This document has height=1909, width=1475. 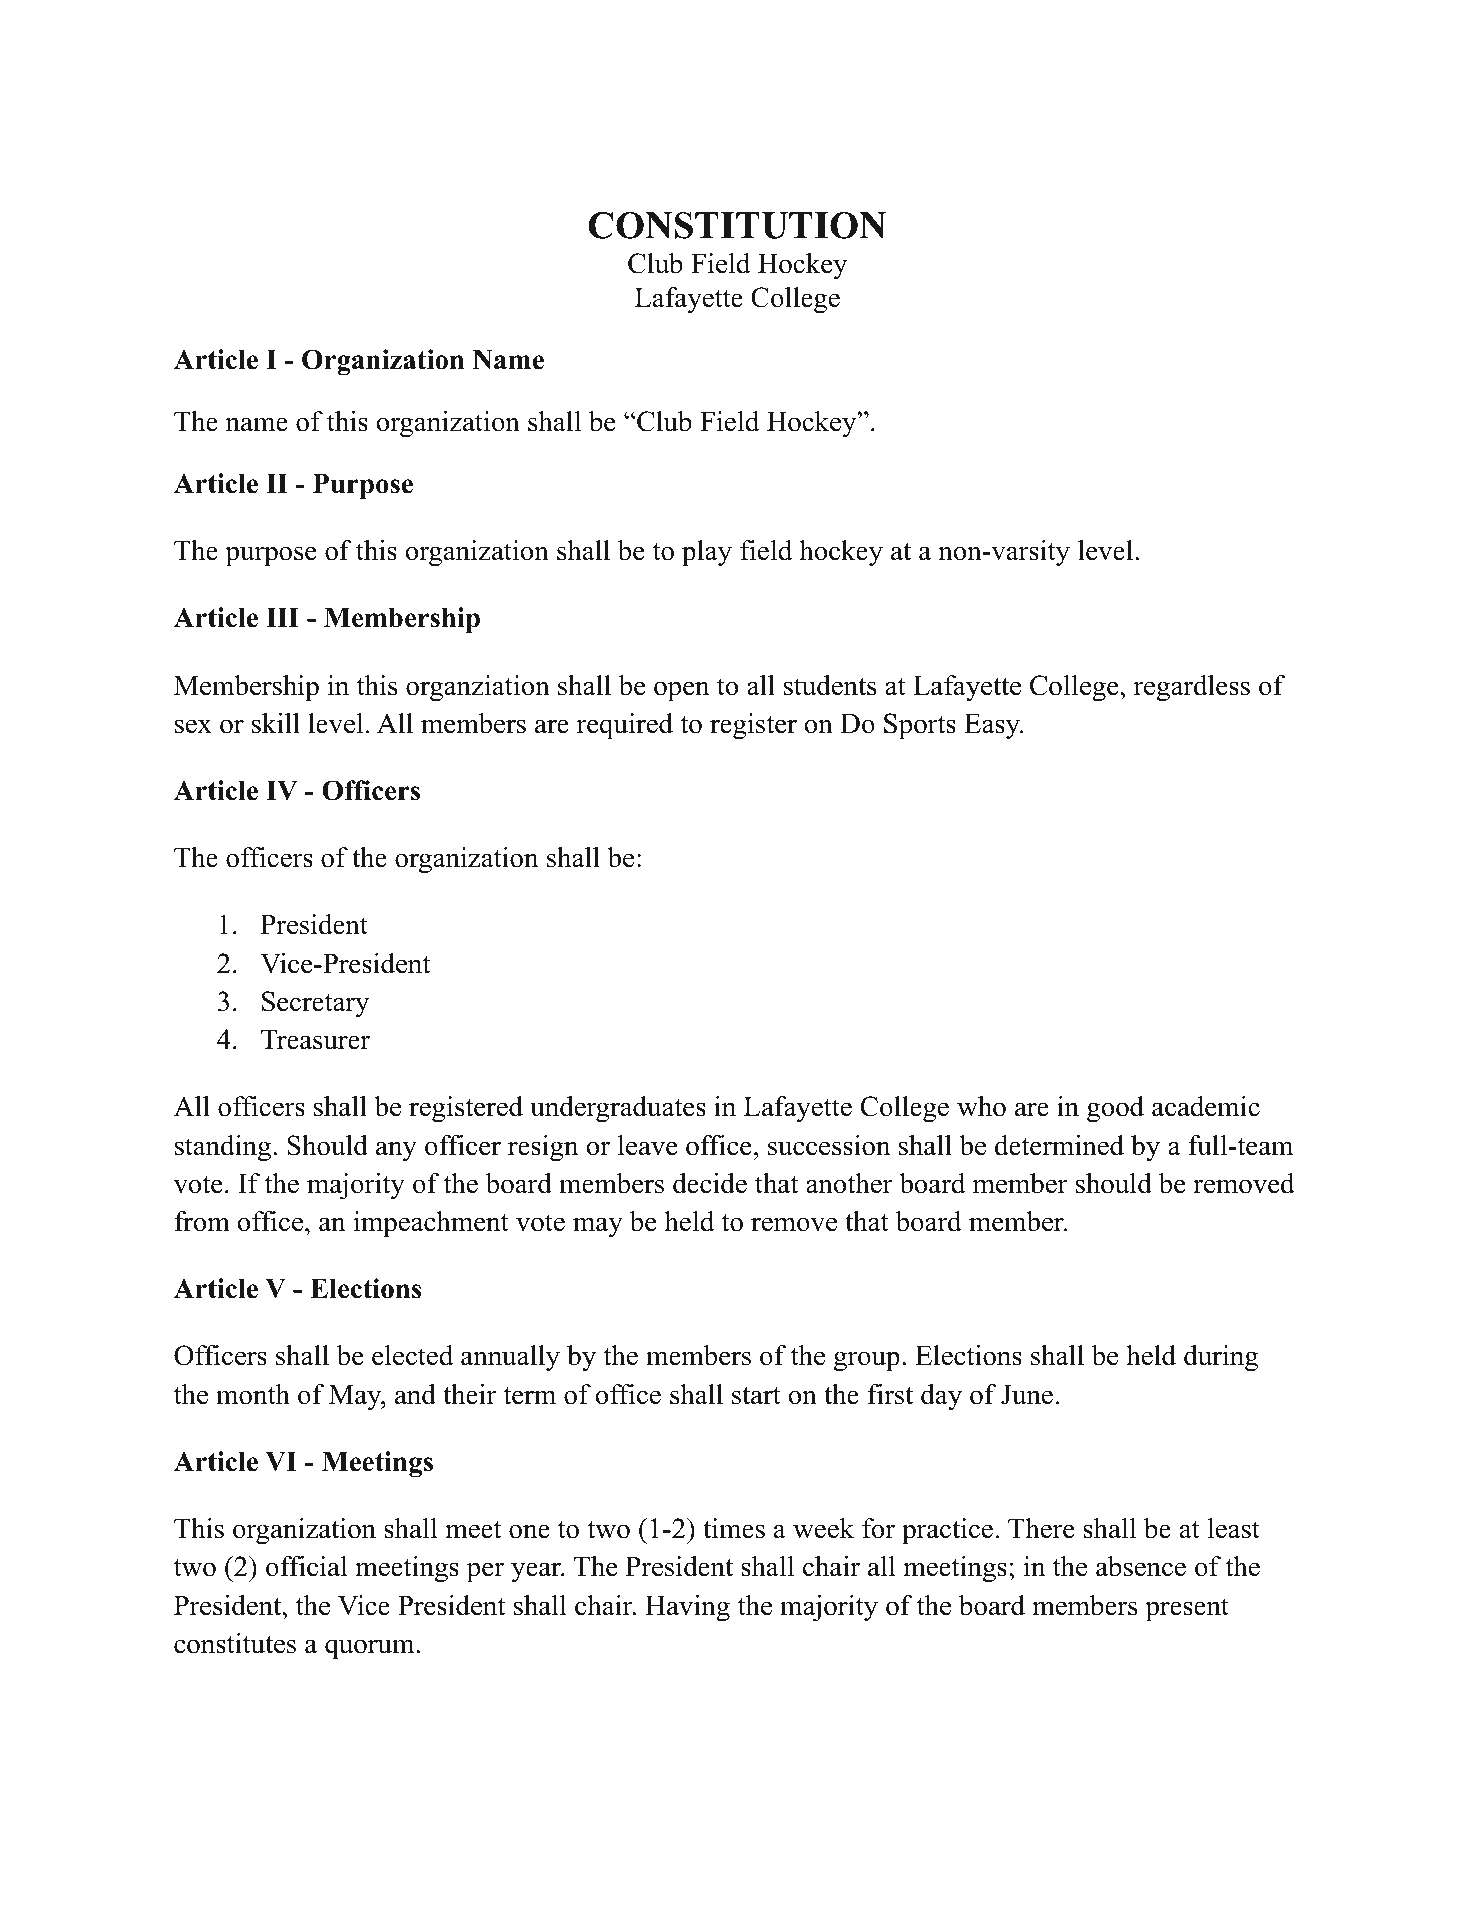 I want to click on CONSTITUTION, so click(x=737, y=225).
